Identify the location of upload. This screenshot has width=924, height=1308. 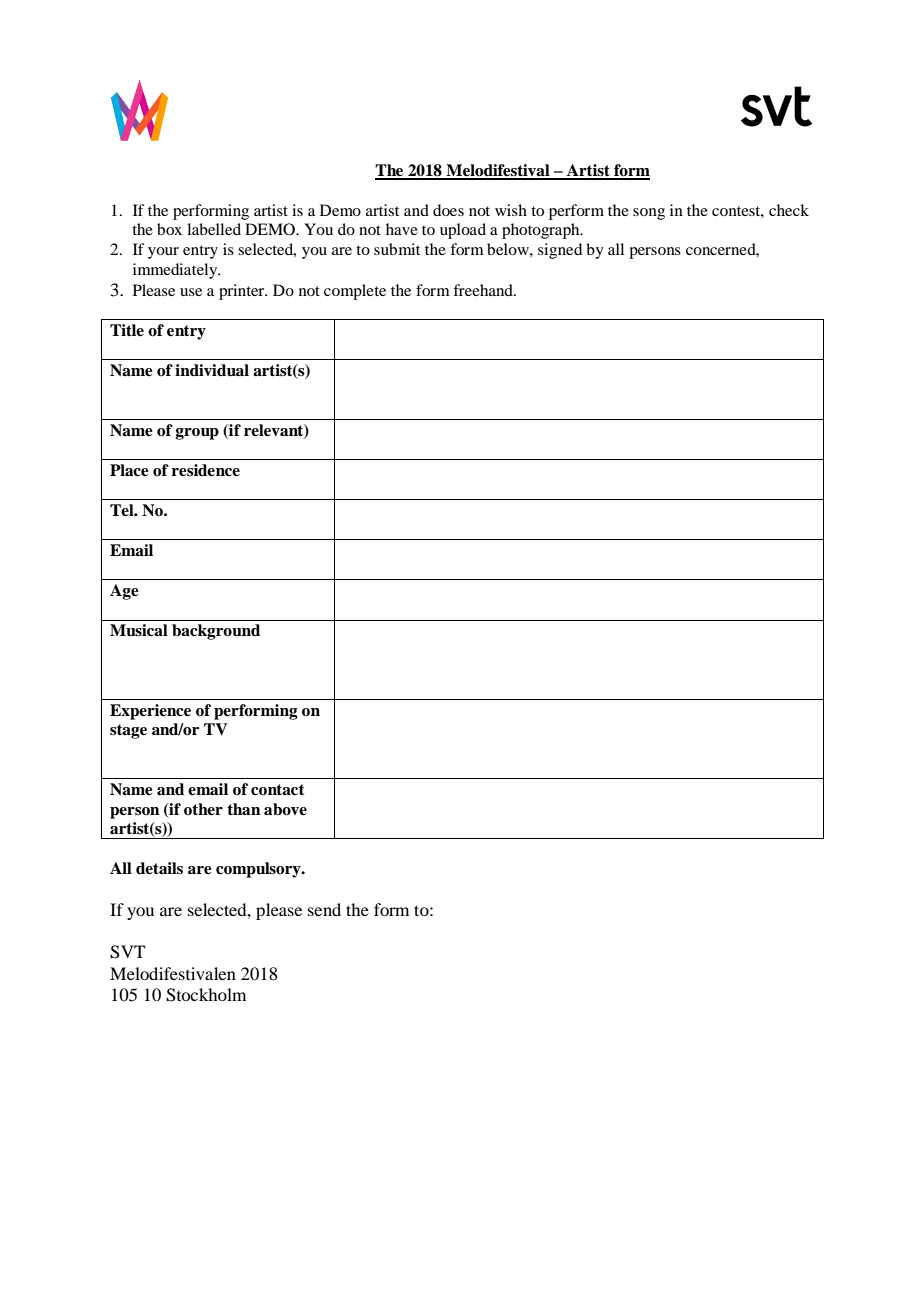
(463, 231).
